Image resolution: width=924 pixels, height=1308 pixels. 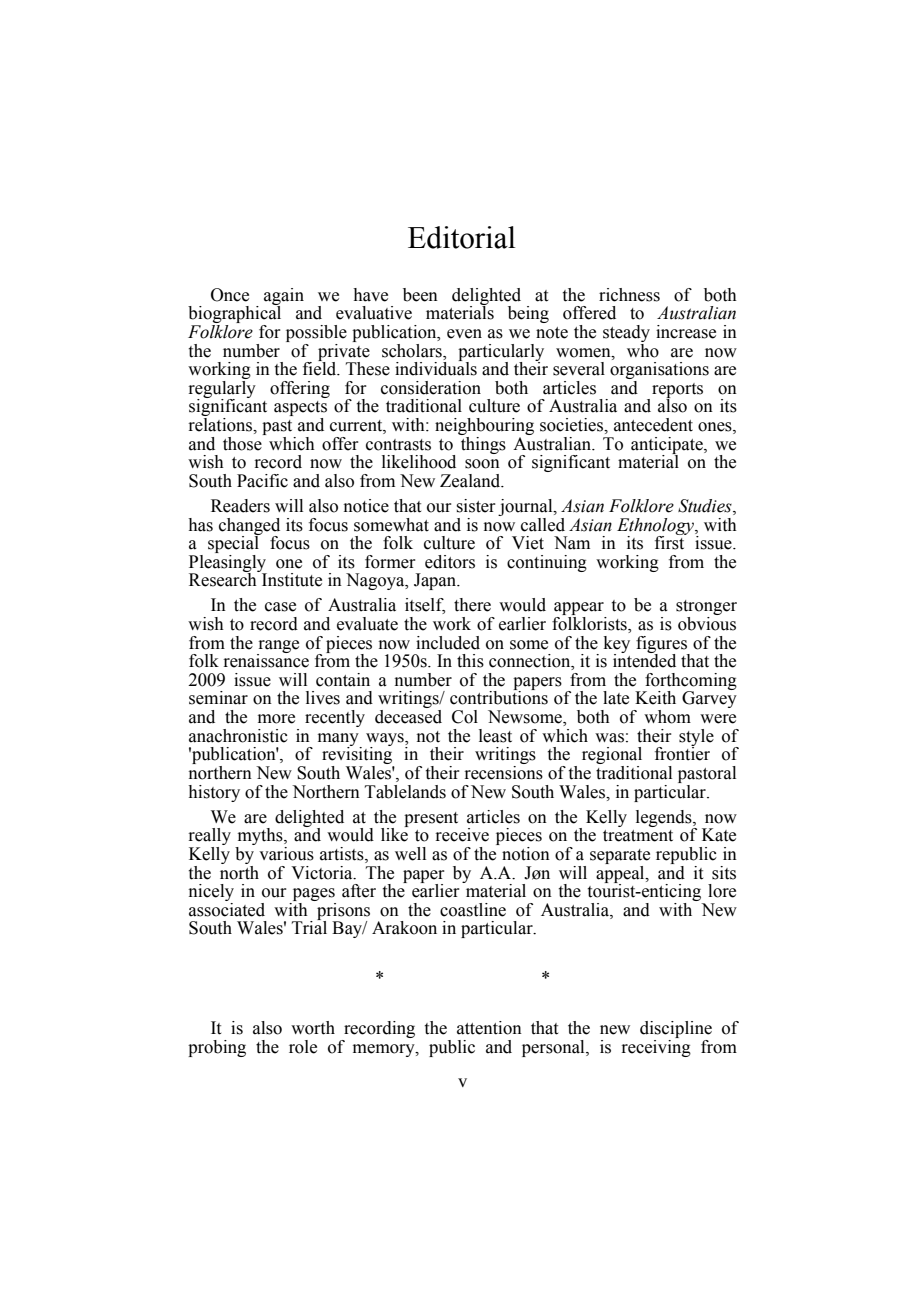 What do you see at coordinates (303, 1047) in the page?
I see `role` at bounding box center [303, 1047].
